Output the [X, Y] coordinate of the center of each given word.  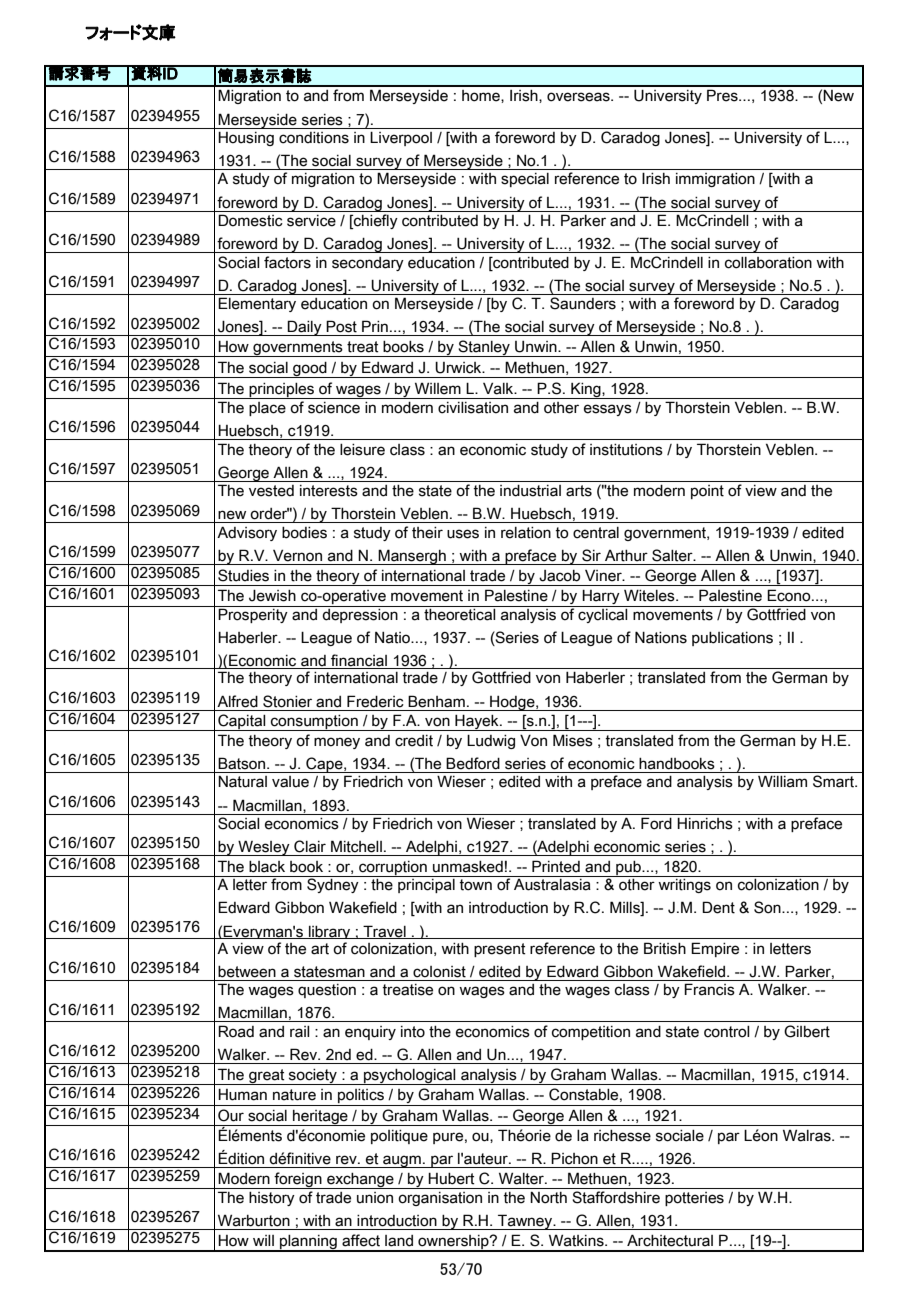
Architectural [670, 1240]
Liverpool [401, 138]
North [548, 1197]
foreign [298, 1180]
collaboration [768, 263]
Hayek [477, 722]
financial [359, 661]
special [525, 180]
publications [732, 639]
